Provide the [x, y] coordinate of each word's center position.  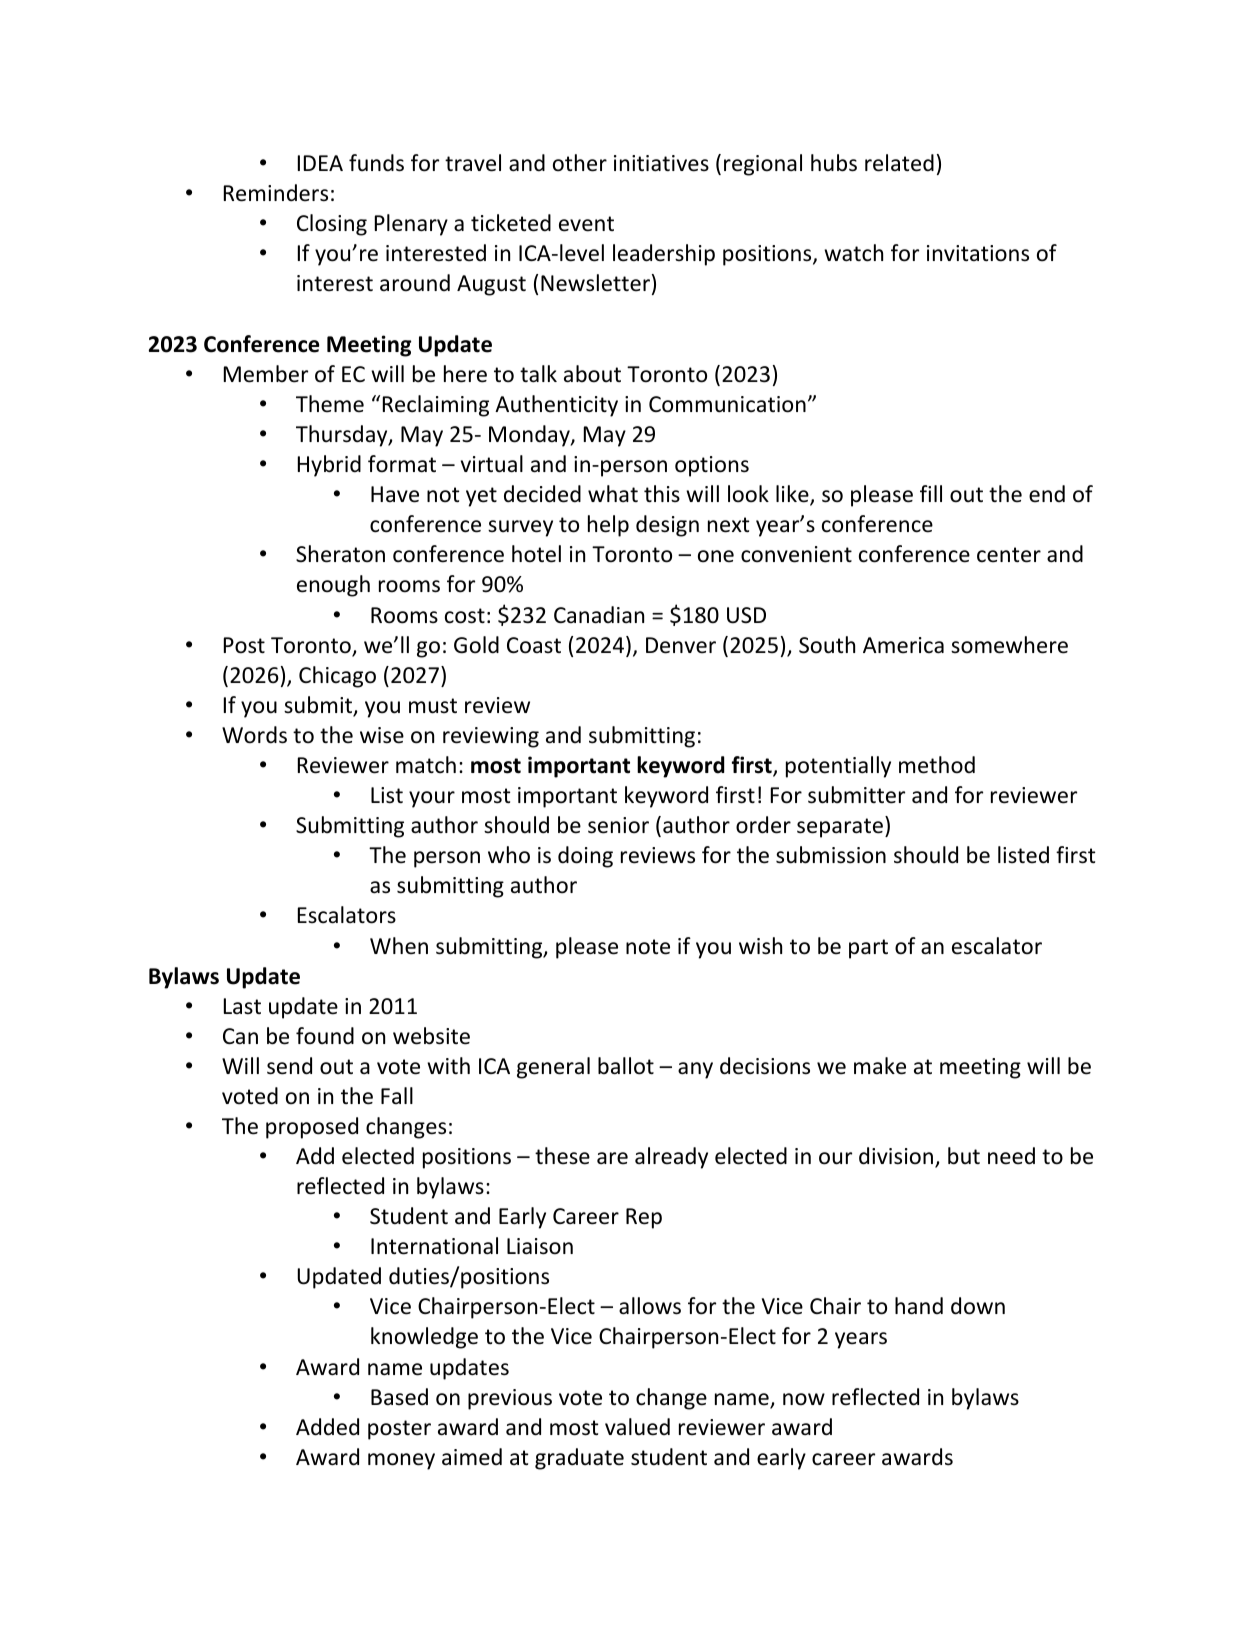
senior [618, 825]
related [899, 163]
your [432, 799]
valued [637, 1427]
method [937, 765]
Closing [332, 225]
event [586, 224]
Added [327, 1427]
